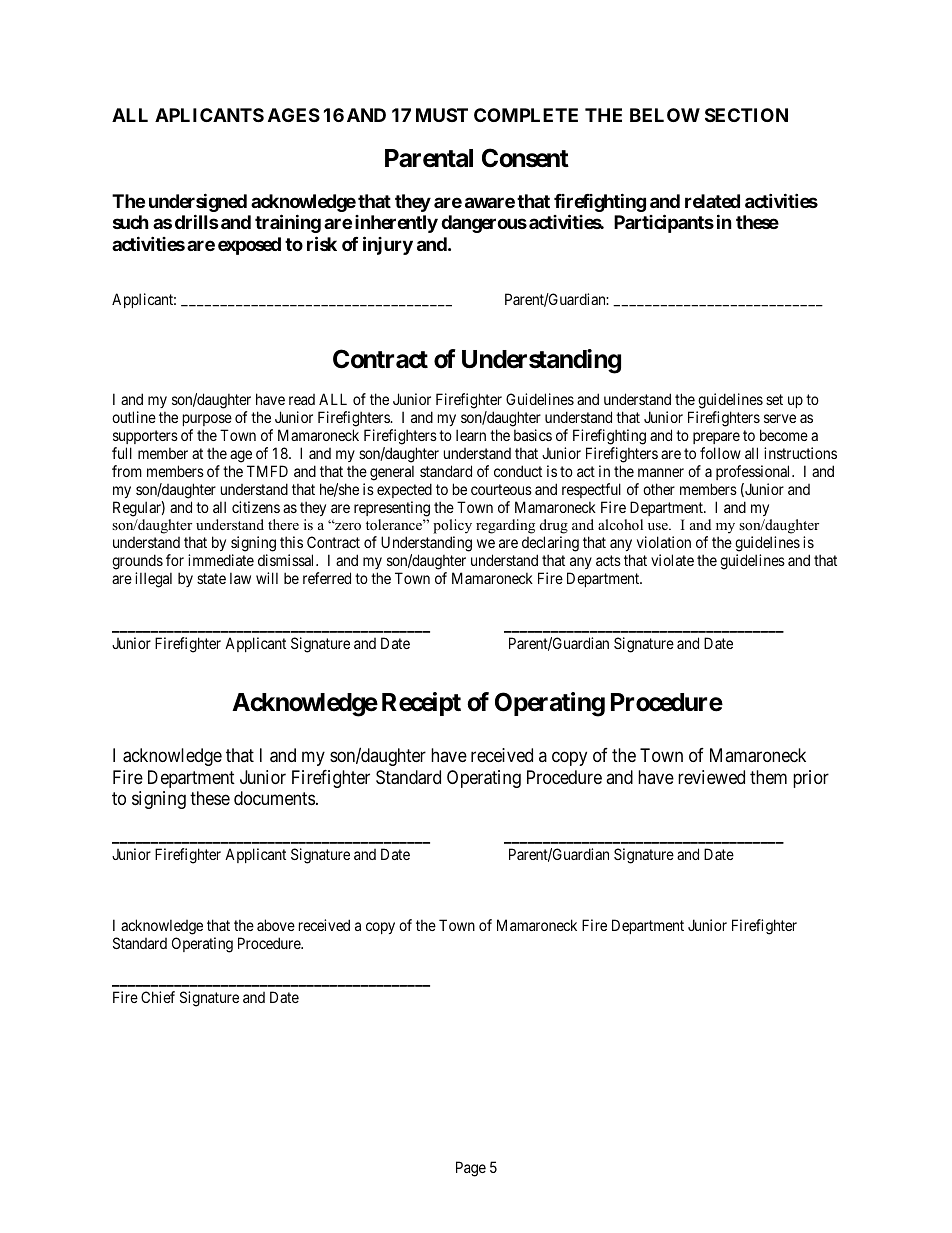  Describe the element at coordinates (442, 115) in the page. I see `MUST` at that location.
